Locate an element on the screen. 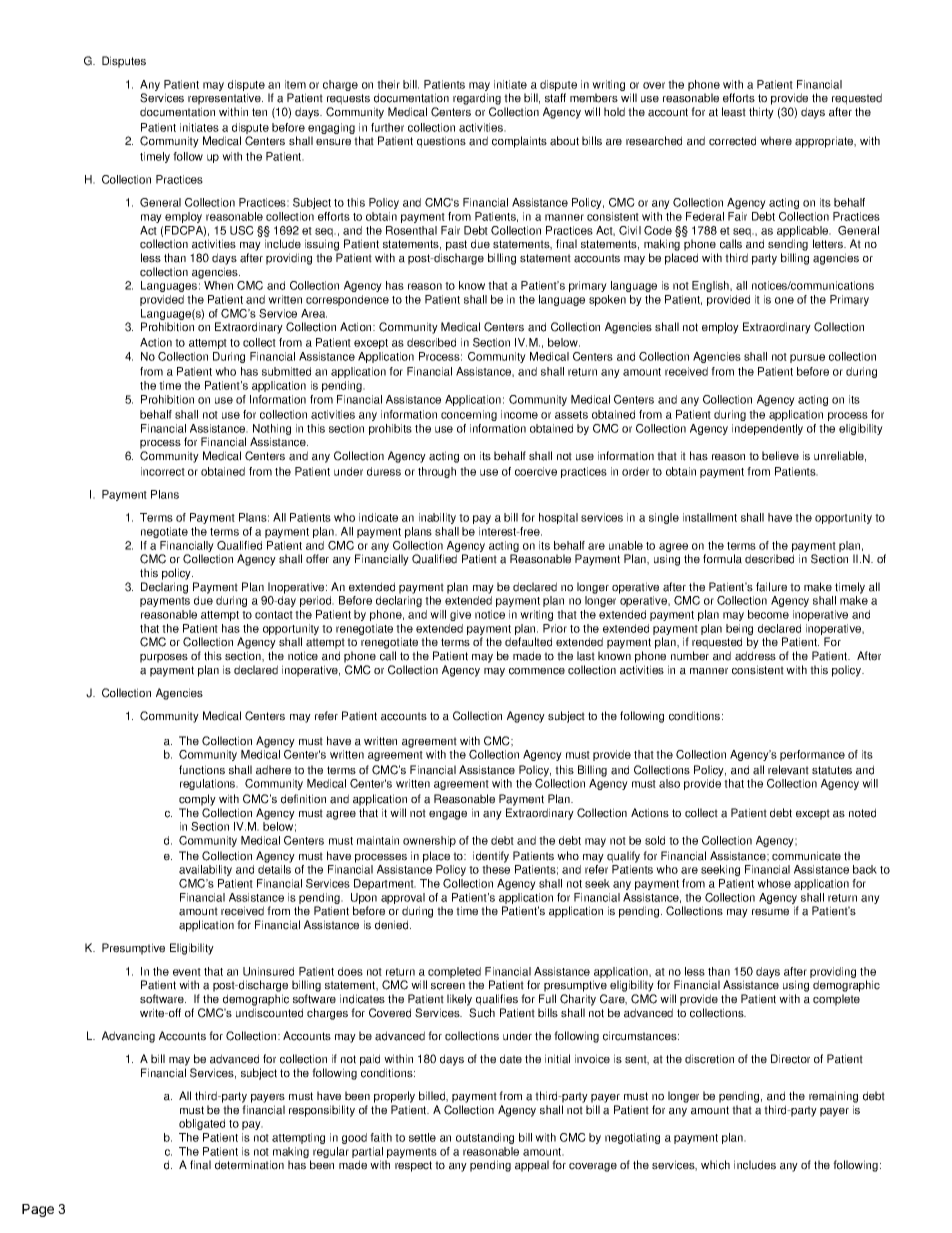  item is located at coordinates (295, 84).
